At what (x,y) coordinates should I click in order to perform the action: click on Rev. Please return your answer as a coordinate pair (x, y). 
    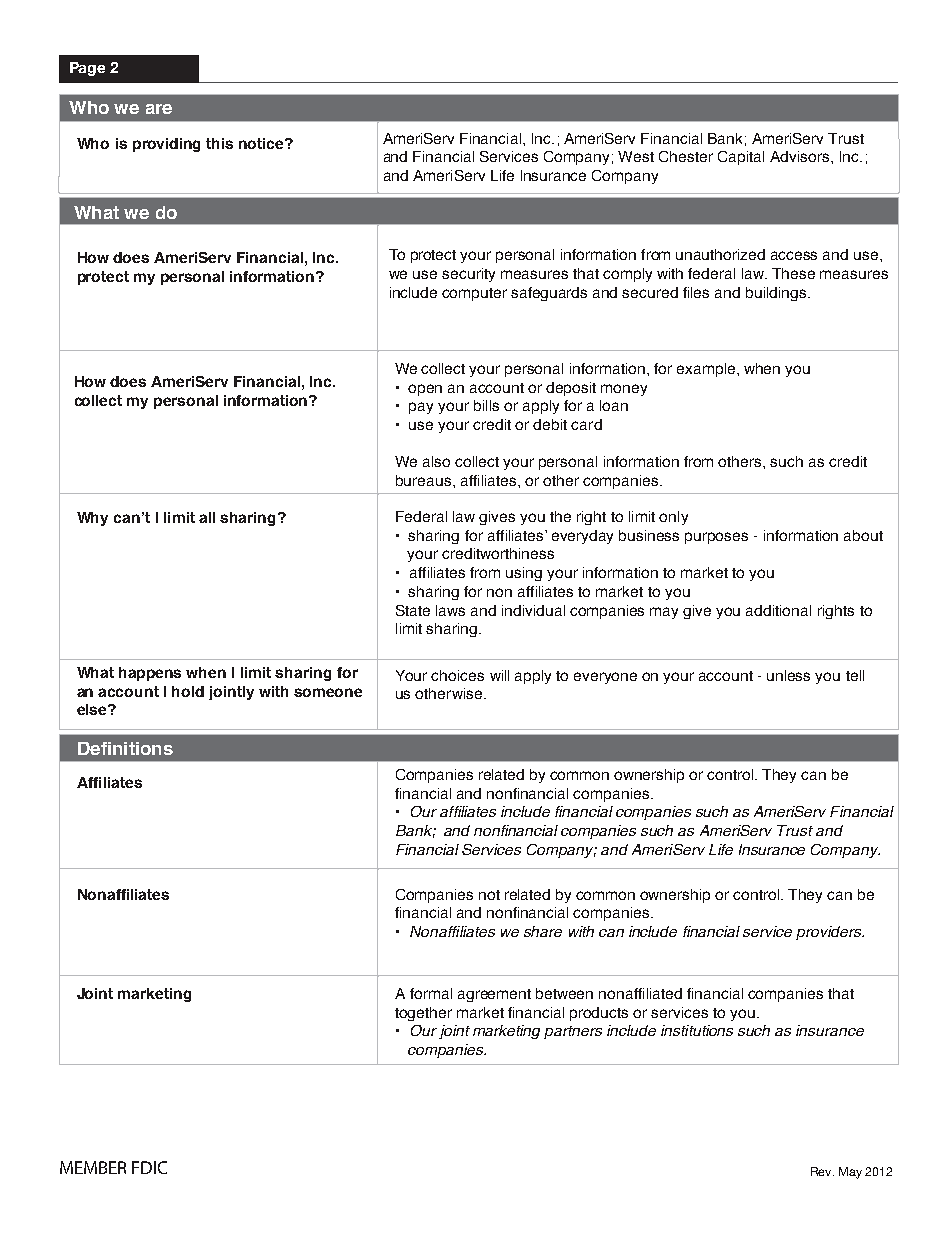
    Looking at the image, I should click on (822, 1171).
